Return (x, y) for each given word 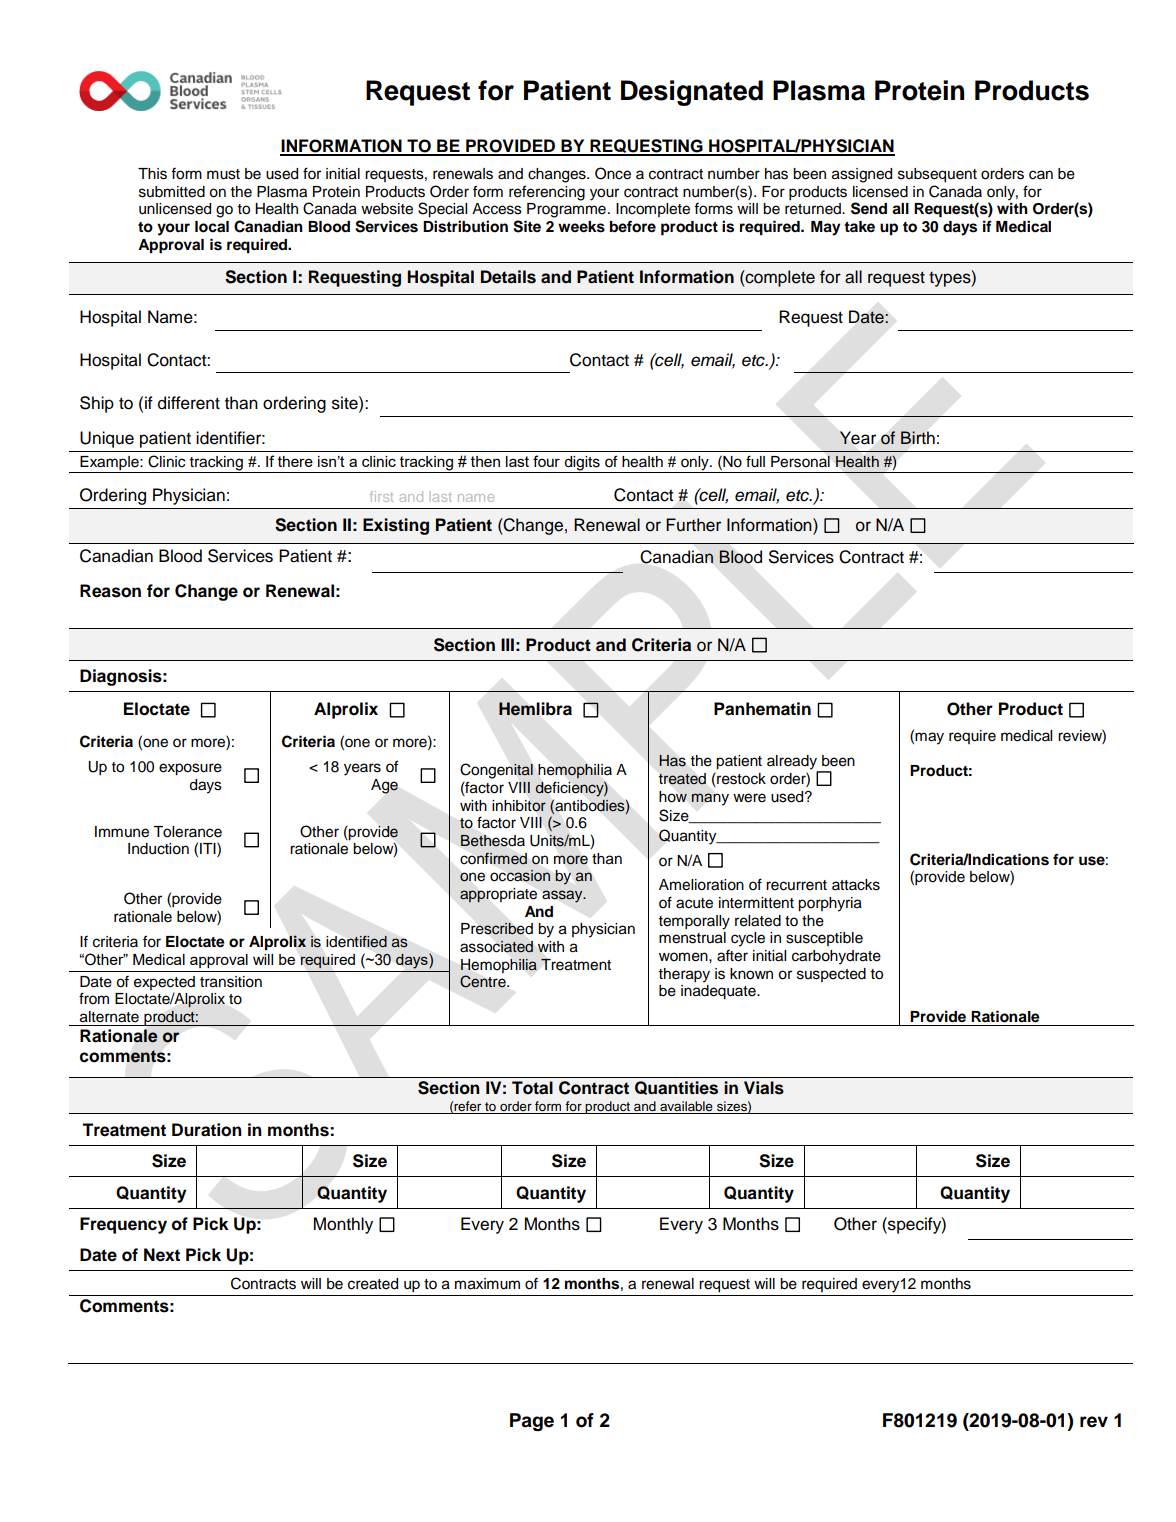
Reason (110, 591)
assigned (862, 175)
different (189, 403)
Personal (800, 461)
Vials (764, 1088)
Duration (207, 1130)
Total (532, 1088)
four (546, 461)
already (793, 763)
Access (497, 209)
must (223, 174)
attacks (856, 885)
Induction (158, 849)
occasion (520, 876)
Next (162, 1255)
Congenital (496, 771)
